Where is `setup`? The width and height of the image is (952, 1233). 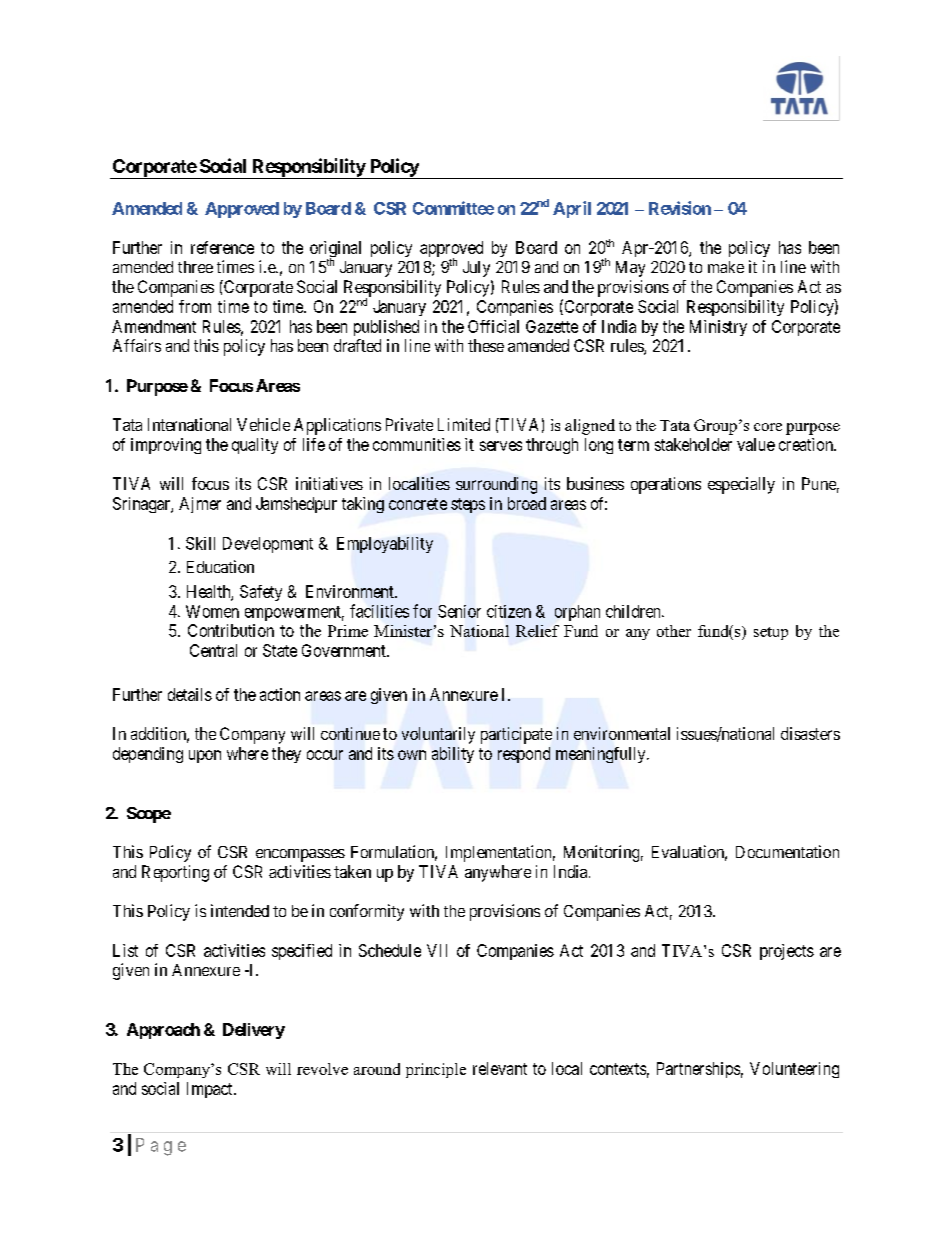 setup is located at coordinates (771, 633).
